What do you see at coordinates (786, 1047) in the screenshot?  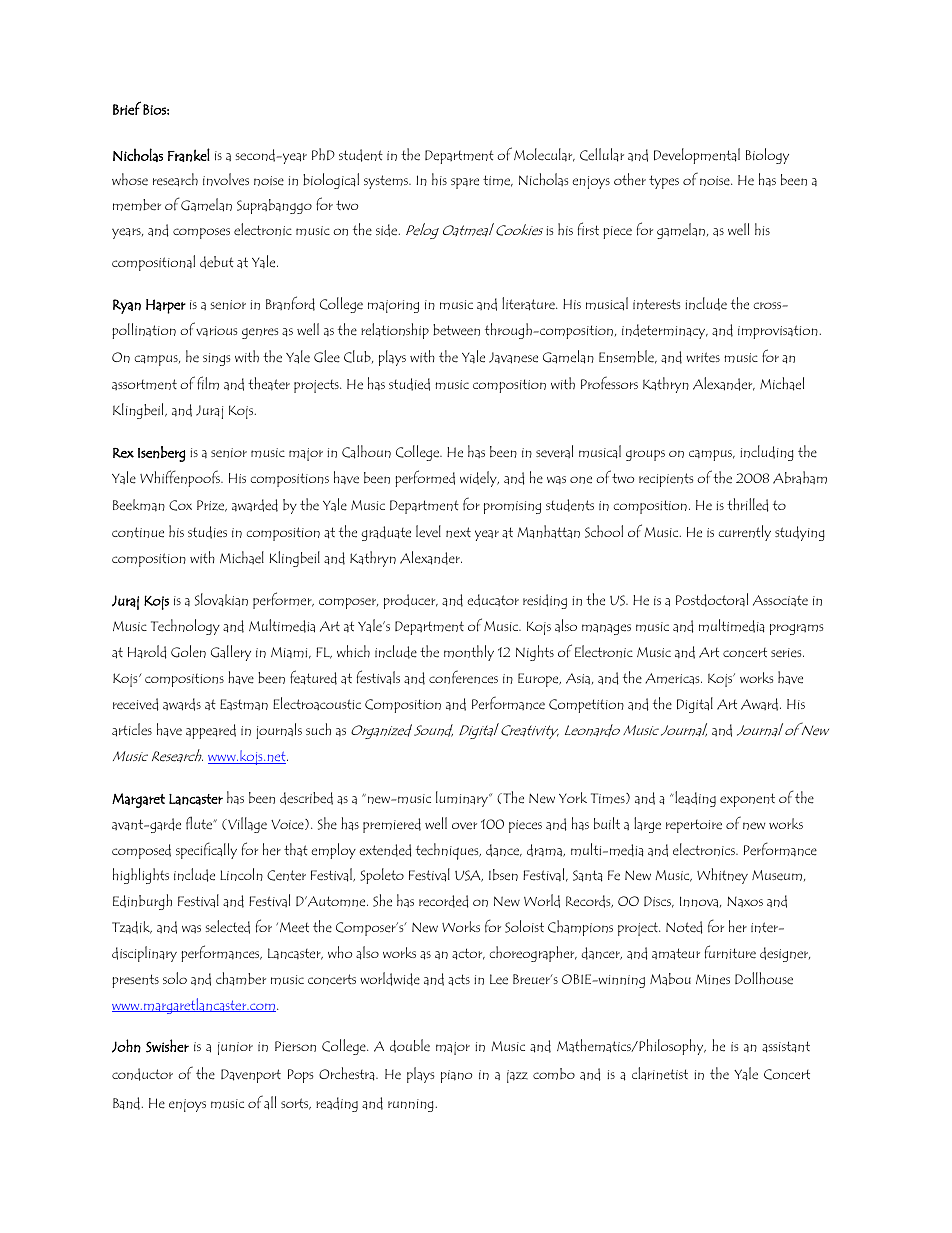 I see `assistant` at bounding box center [786, 1047].
